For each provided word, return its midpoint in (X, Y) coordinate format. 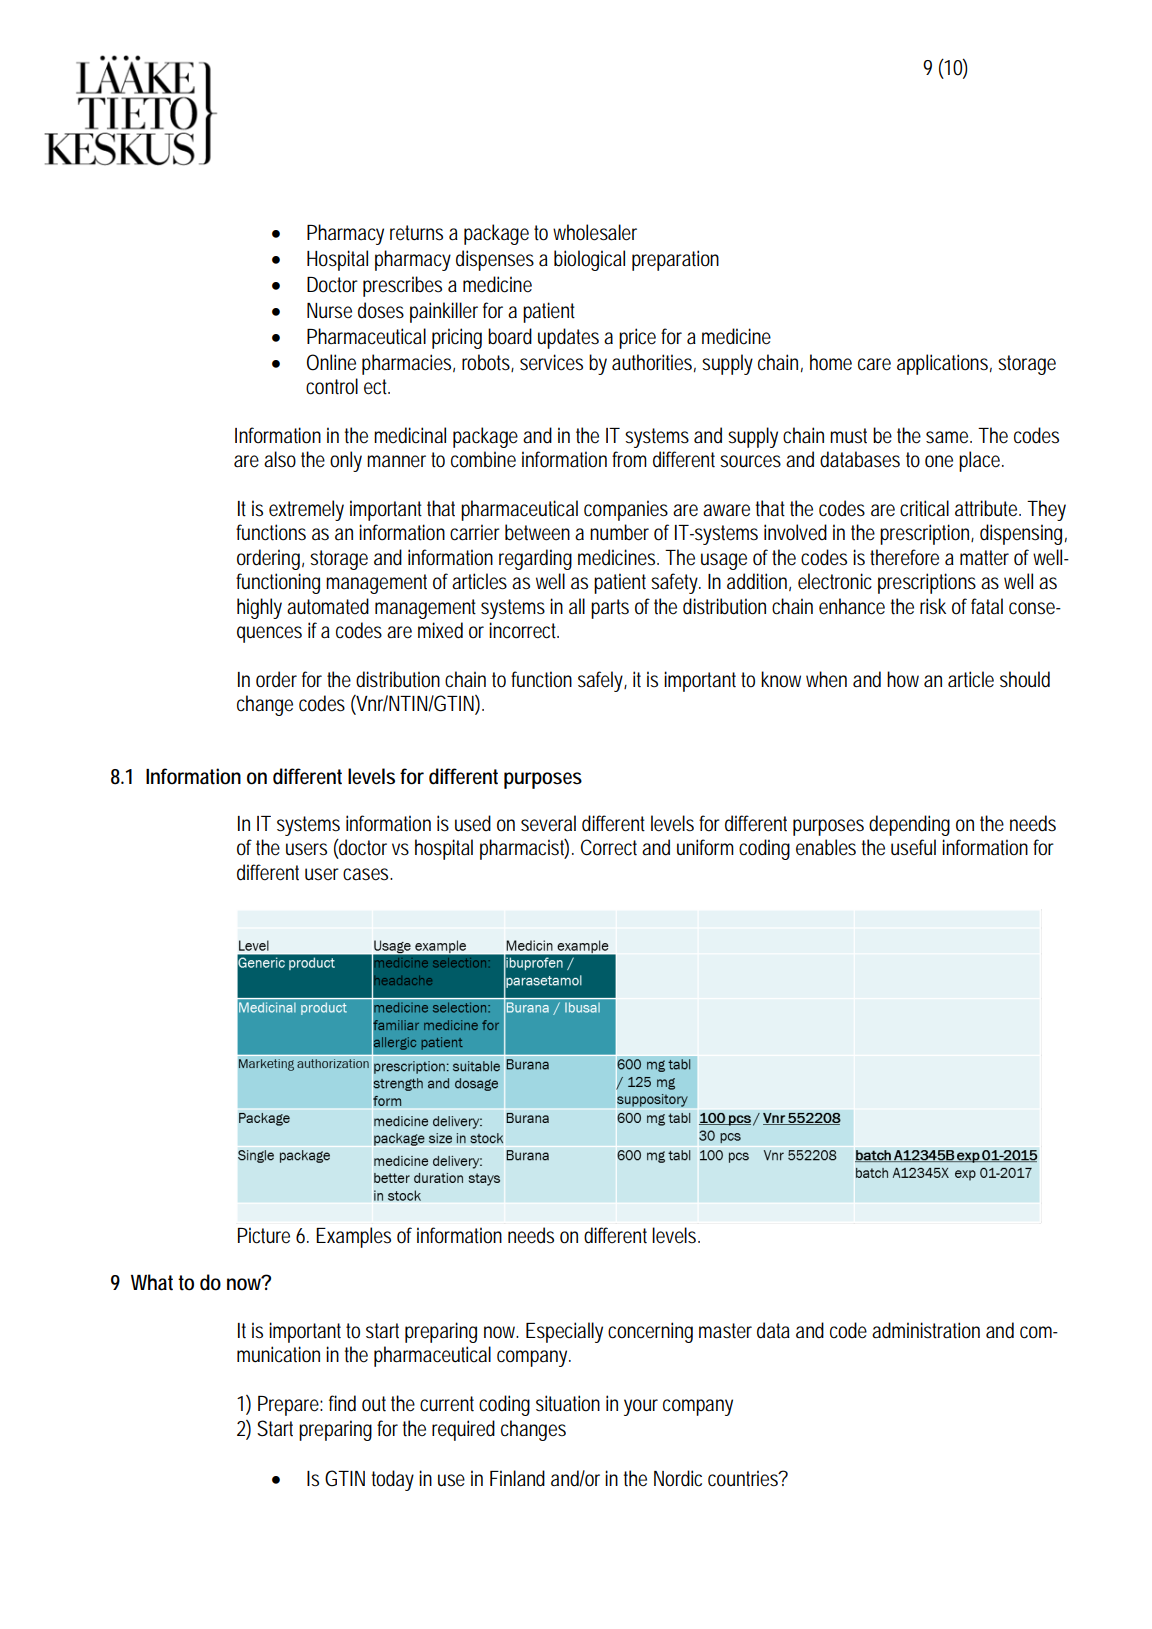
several (548, 823)
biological (589, 260)
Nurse (329, 311)
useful (913, 847)
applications (944, 364)
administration (926, 1330)
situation (568, 1403)
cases (367, 874)
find (342, 1403)
